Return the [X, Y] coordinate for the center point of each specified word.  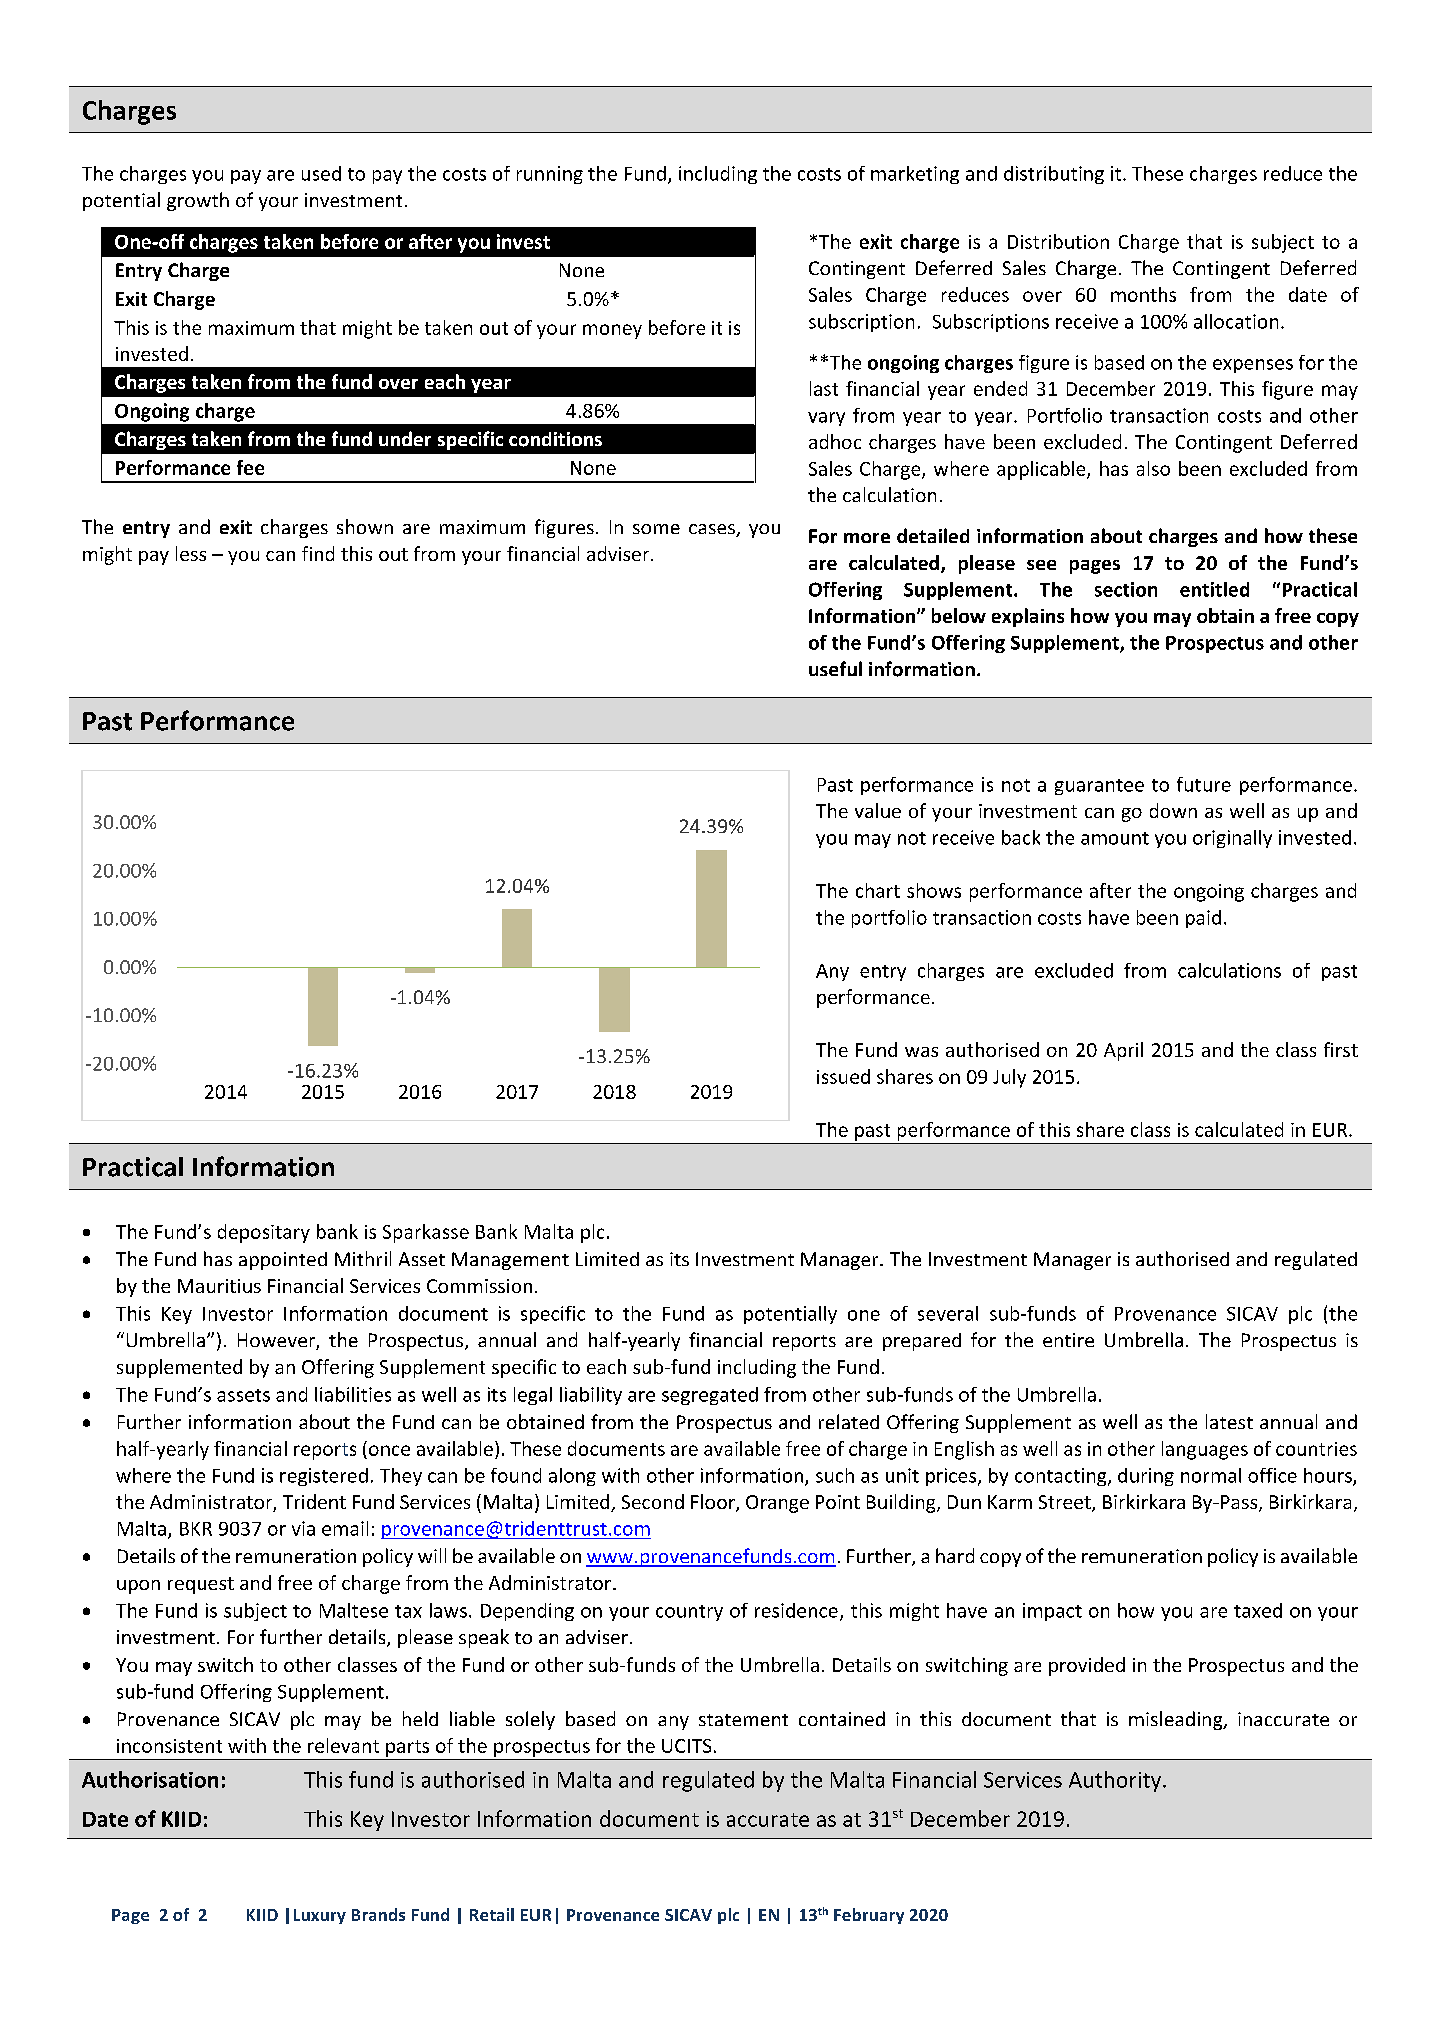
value [878, 810]
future [1204, 784]
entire [1068, 1340]
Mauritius [219, 1286]
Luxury [320, 1916]
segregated [710, 1396]
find [318, 553]
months [1143, 294]
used [321, 173]
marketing [915, 175]
